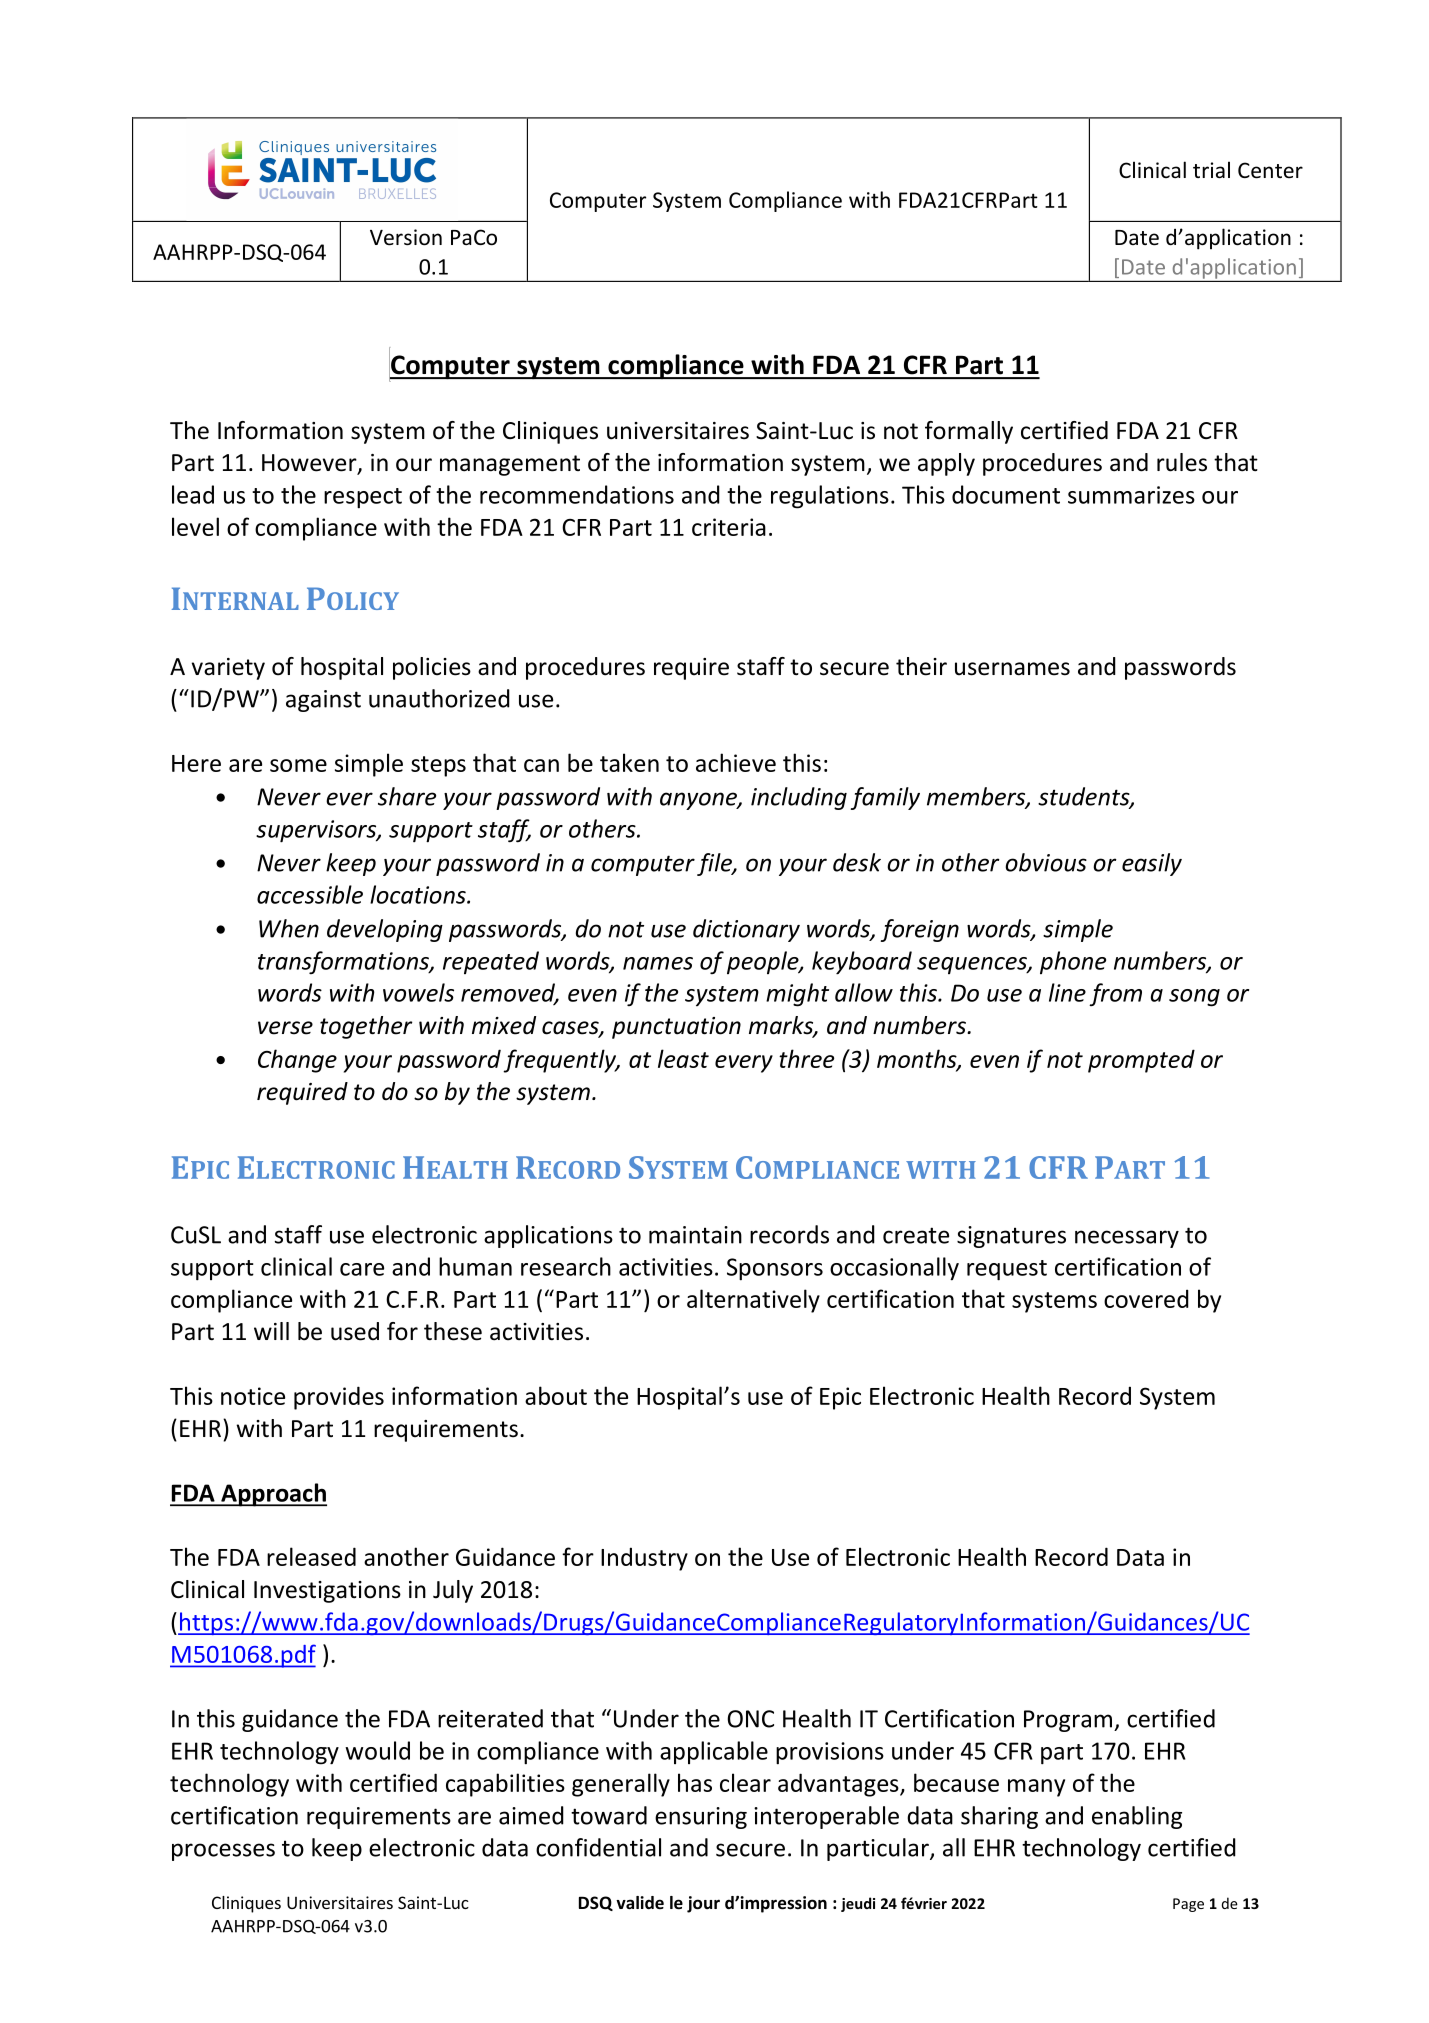 The image size is (1429, 2023). Describe the element at coordinates (1131, 495) in the image. I see `summarizes` at that location.
